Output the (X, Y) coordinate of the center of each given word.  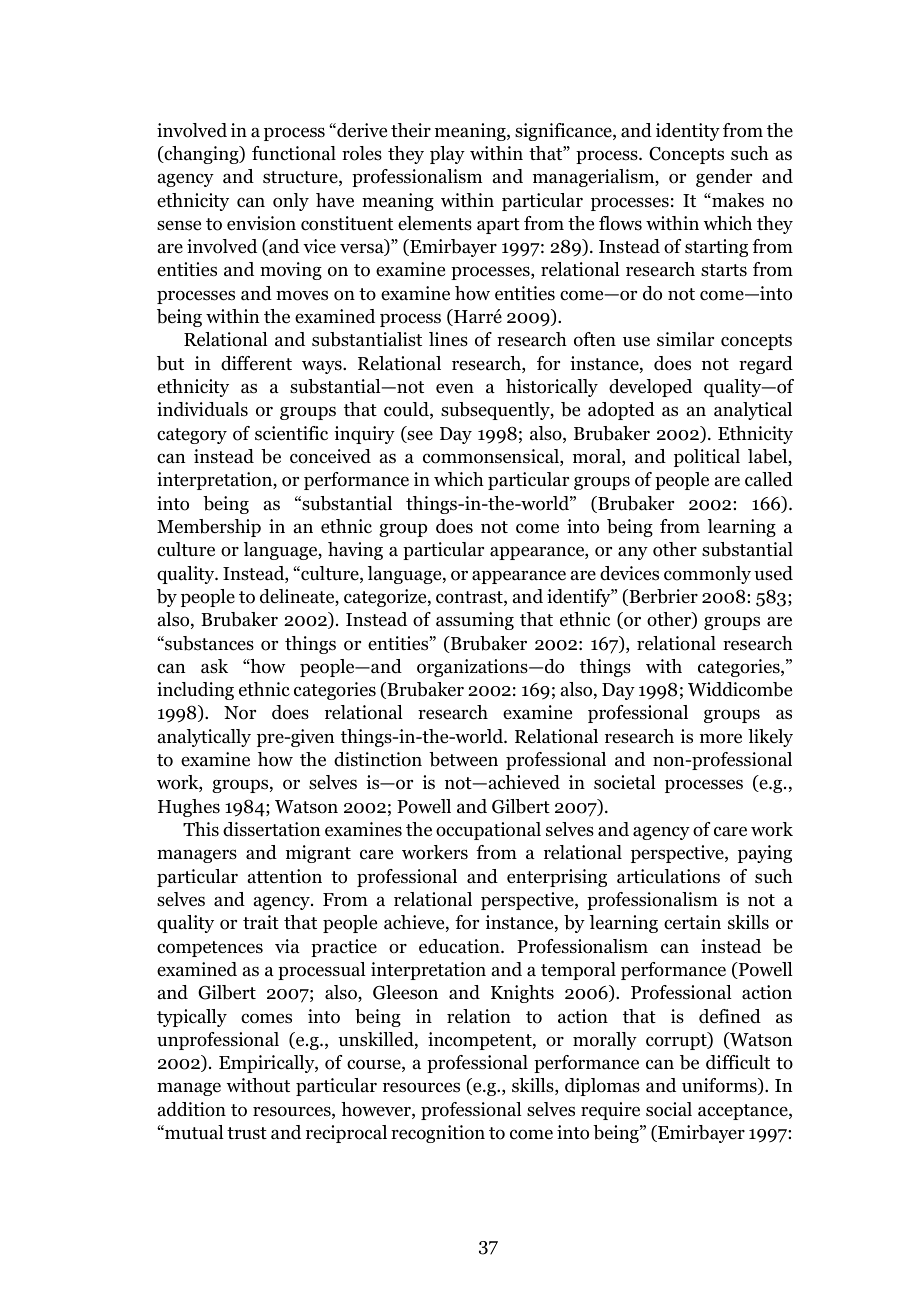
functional (294, 153)
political (707, 458)
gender (724, 178)
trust (247, 1133)
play (447, 155)
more (721, 738)
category (192, 436)
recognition (438, 1134)
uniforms (720, 1086)
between (463, 759)
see (419, 436)
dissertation (271, 829)
